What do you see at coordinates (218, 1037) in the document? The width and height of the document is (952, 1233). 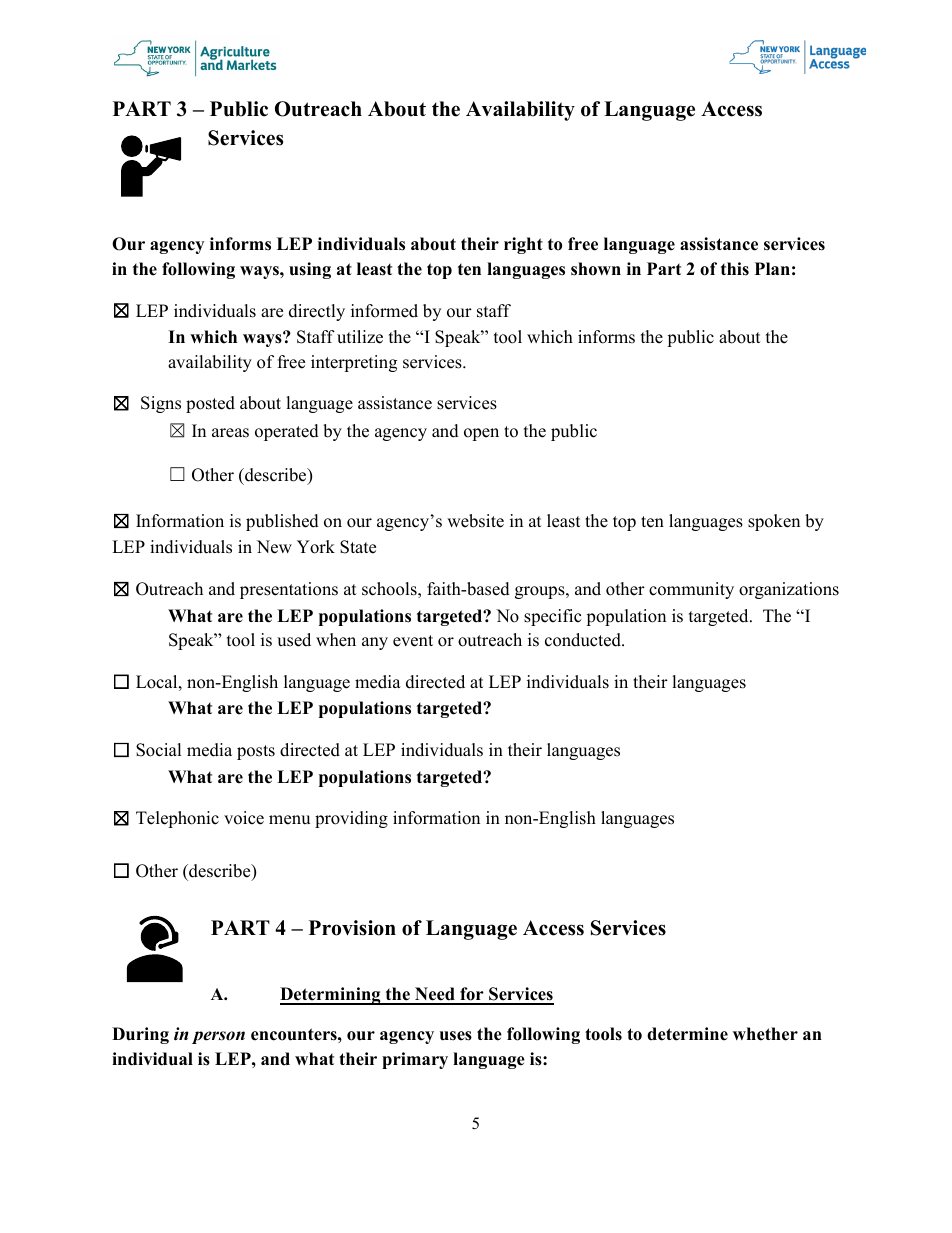 I see `person` at bounding box center [218, 1037].
